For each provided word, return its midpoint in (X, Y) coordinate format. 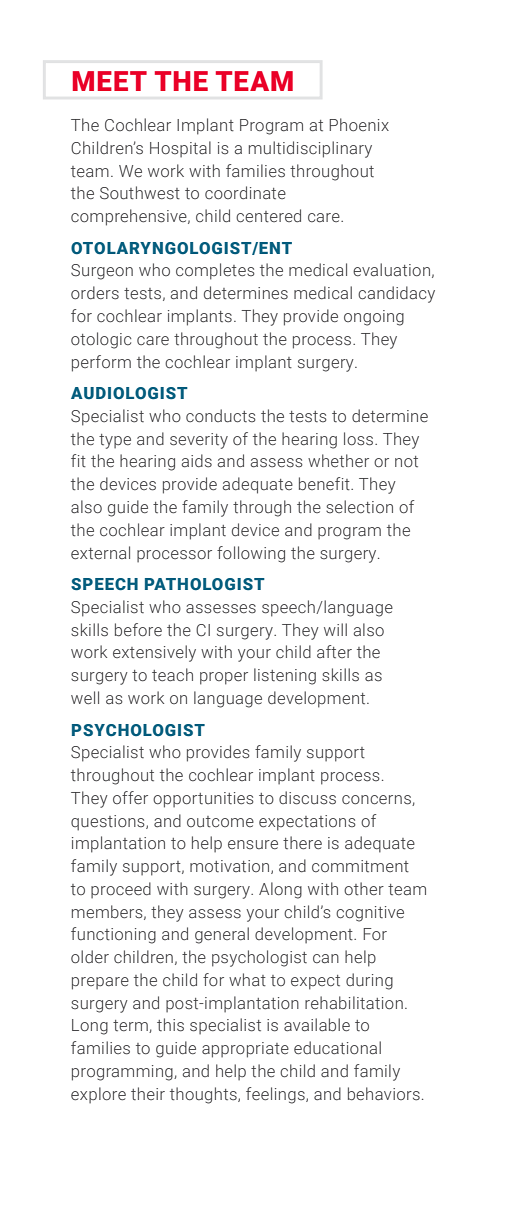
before (138, 630)
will (335, 629)
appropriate (245, 1050)
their (148, 1093)
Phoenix (359, 125)
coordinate (245, 193)
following (251, 554)
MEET (110, 81)
